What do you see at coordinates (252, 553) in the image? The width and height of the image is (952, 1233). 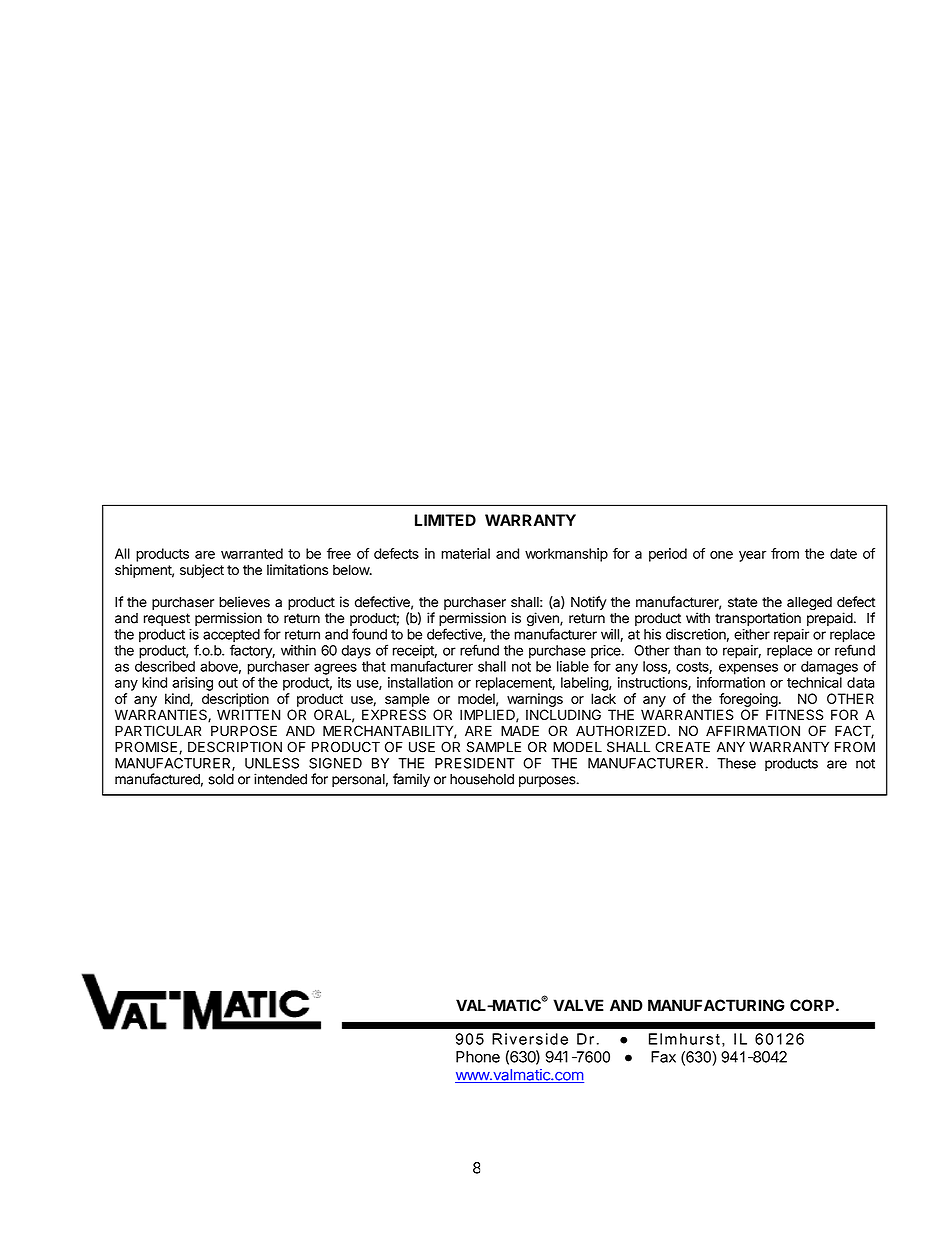 I see `warranted` at bounding box center [252, 553].
